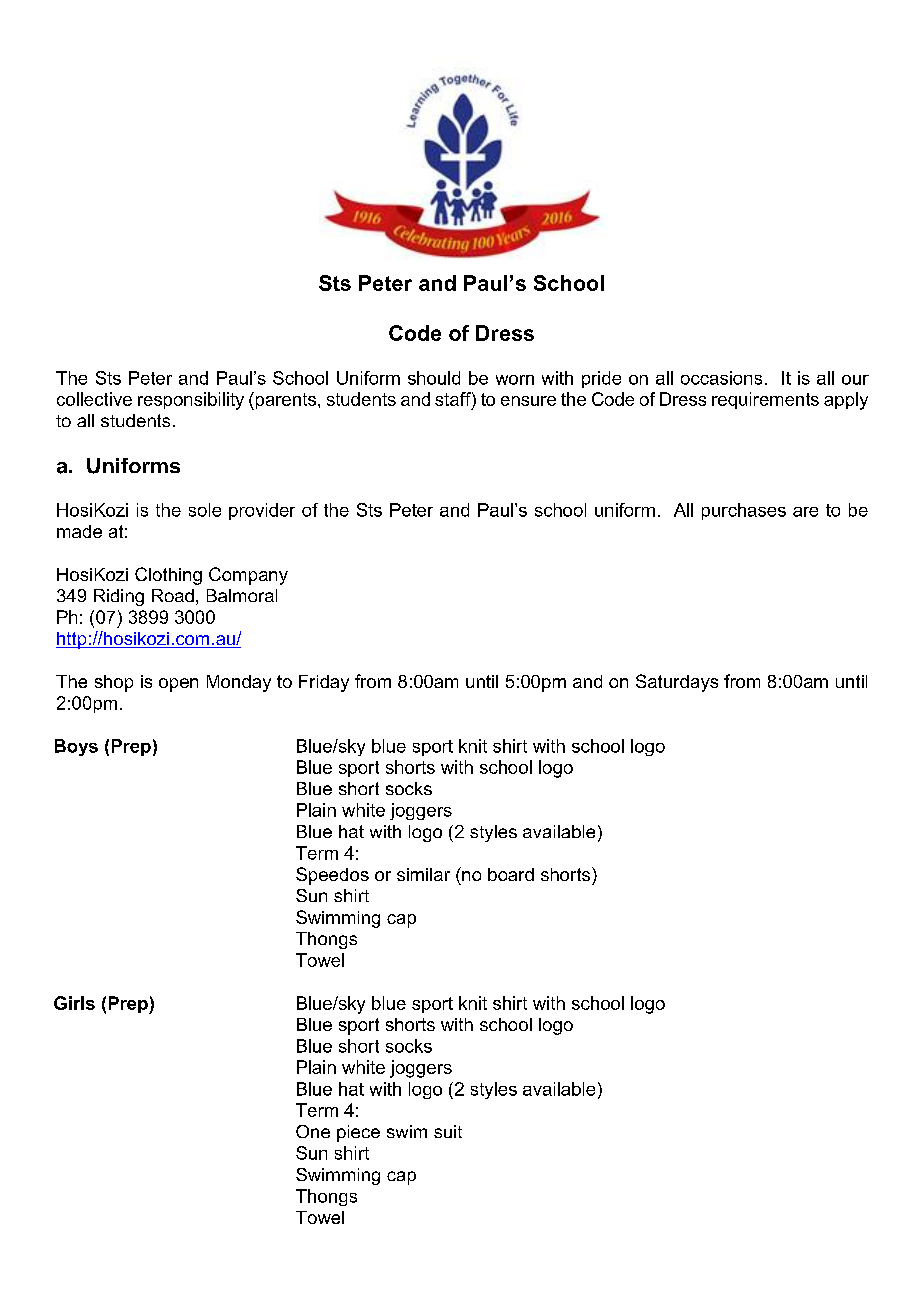  Describe the element at coordinates (191, 401) in the document. I see `responsibility` at that location.
